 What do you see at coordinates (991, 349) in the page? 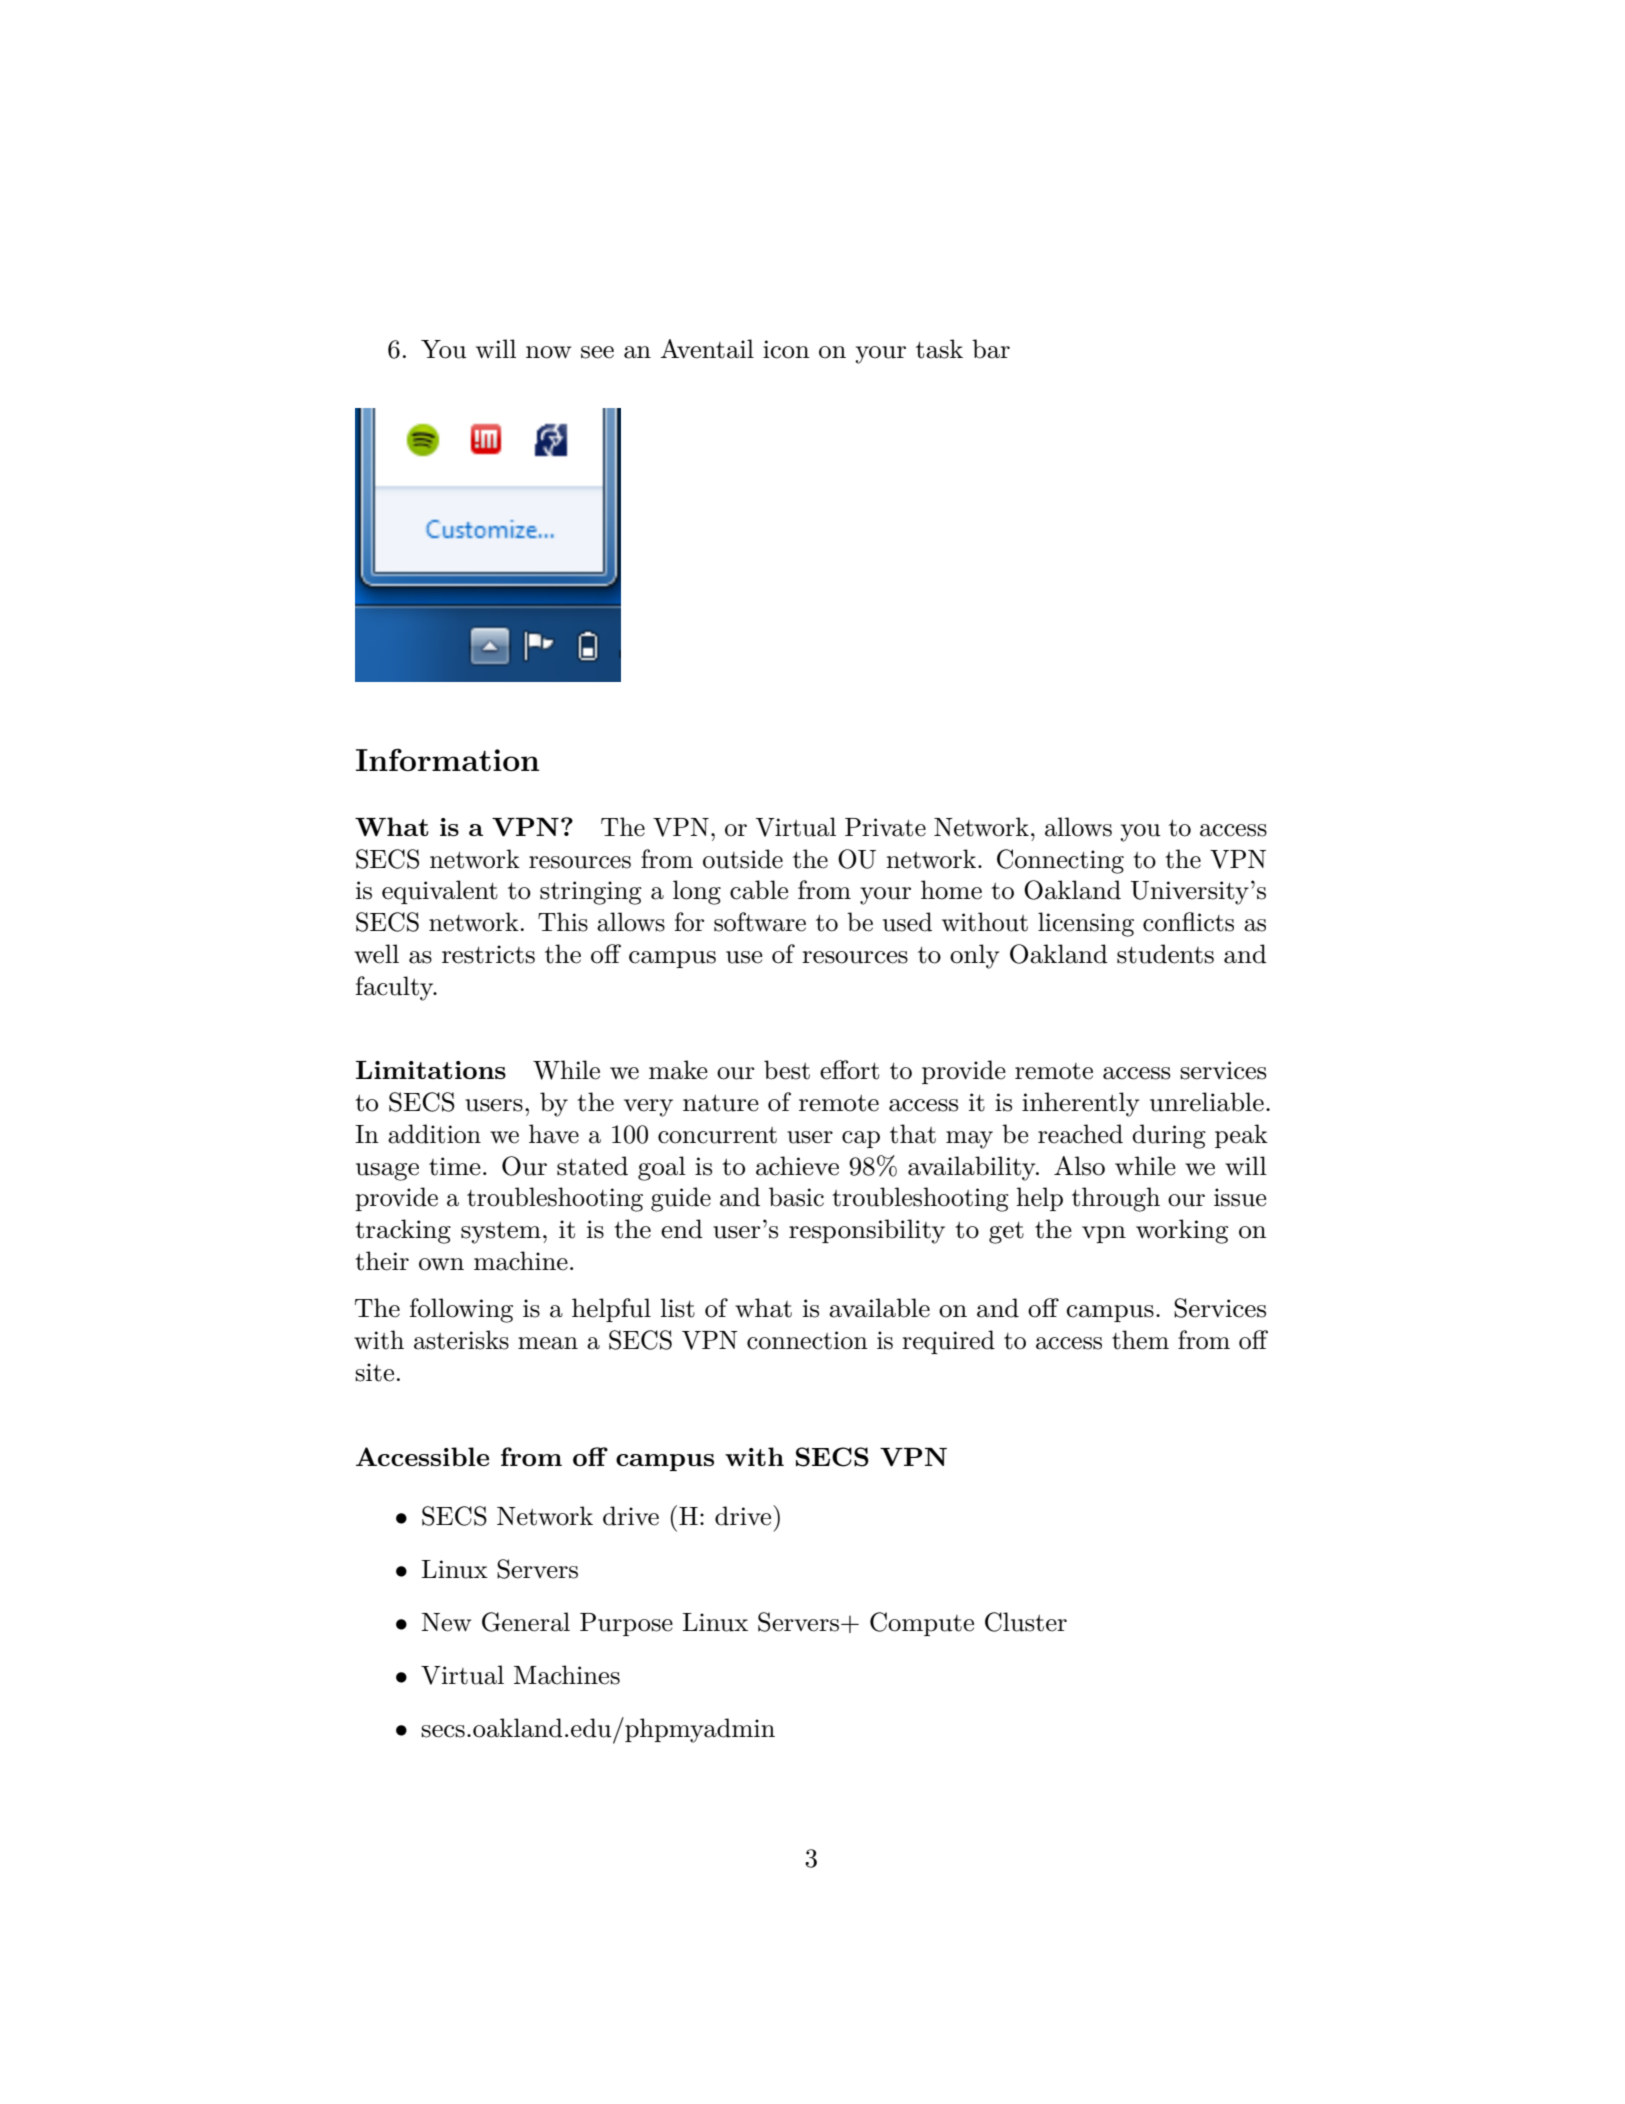
I see `bar` at bounding box center [991, 349].
